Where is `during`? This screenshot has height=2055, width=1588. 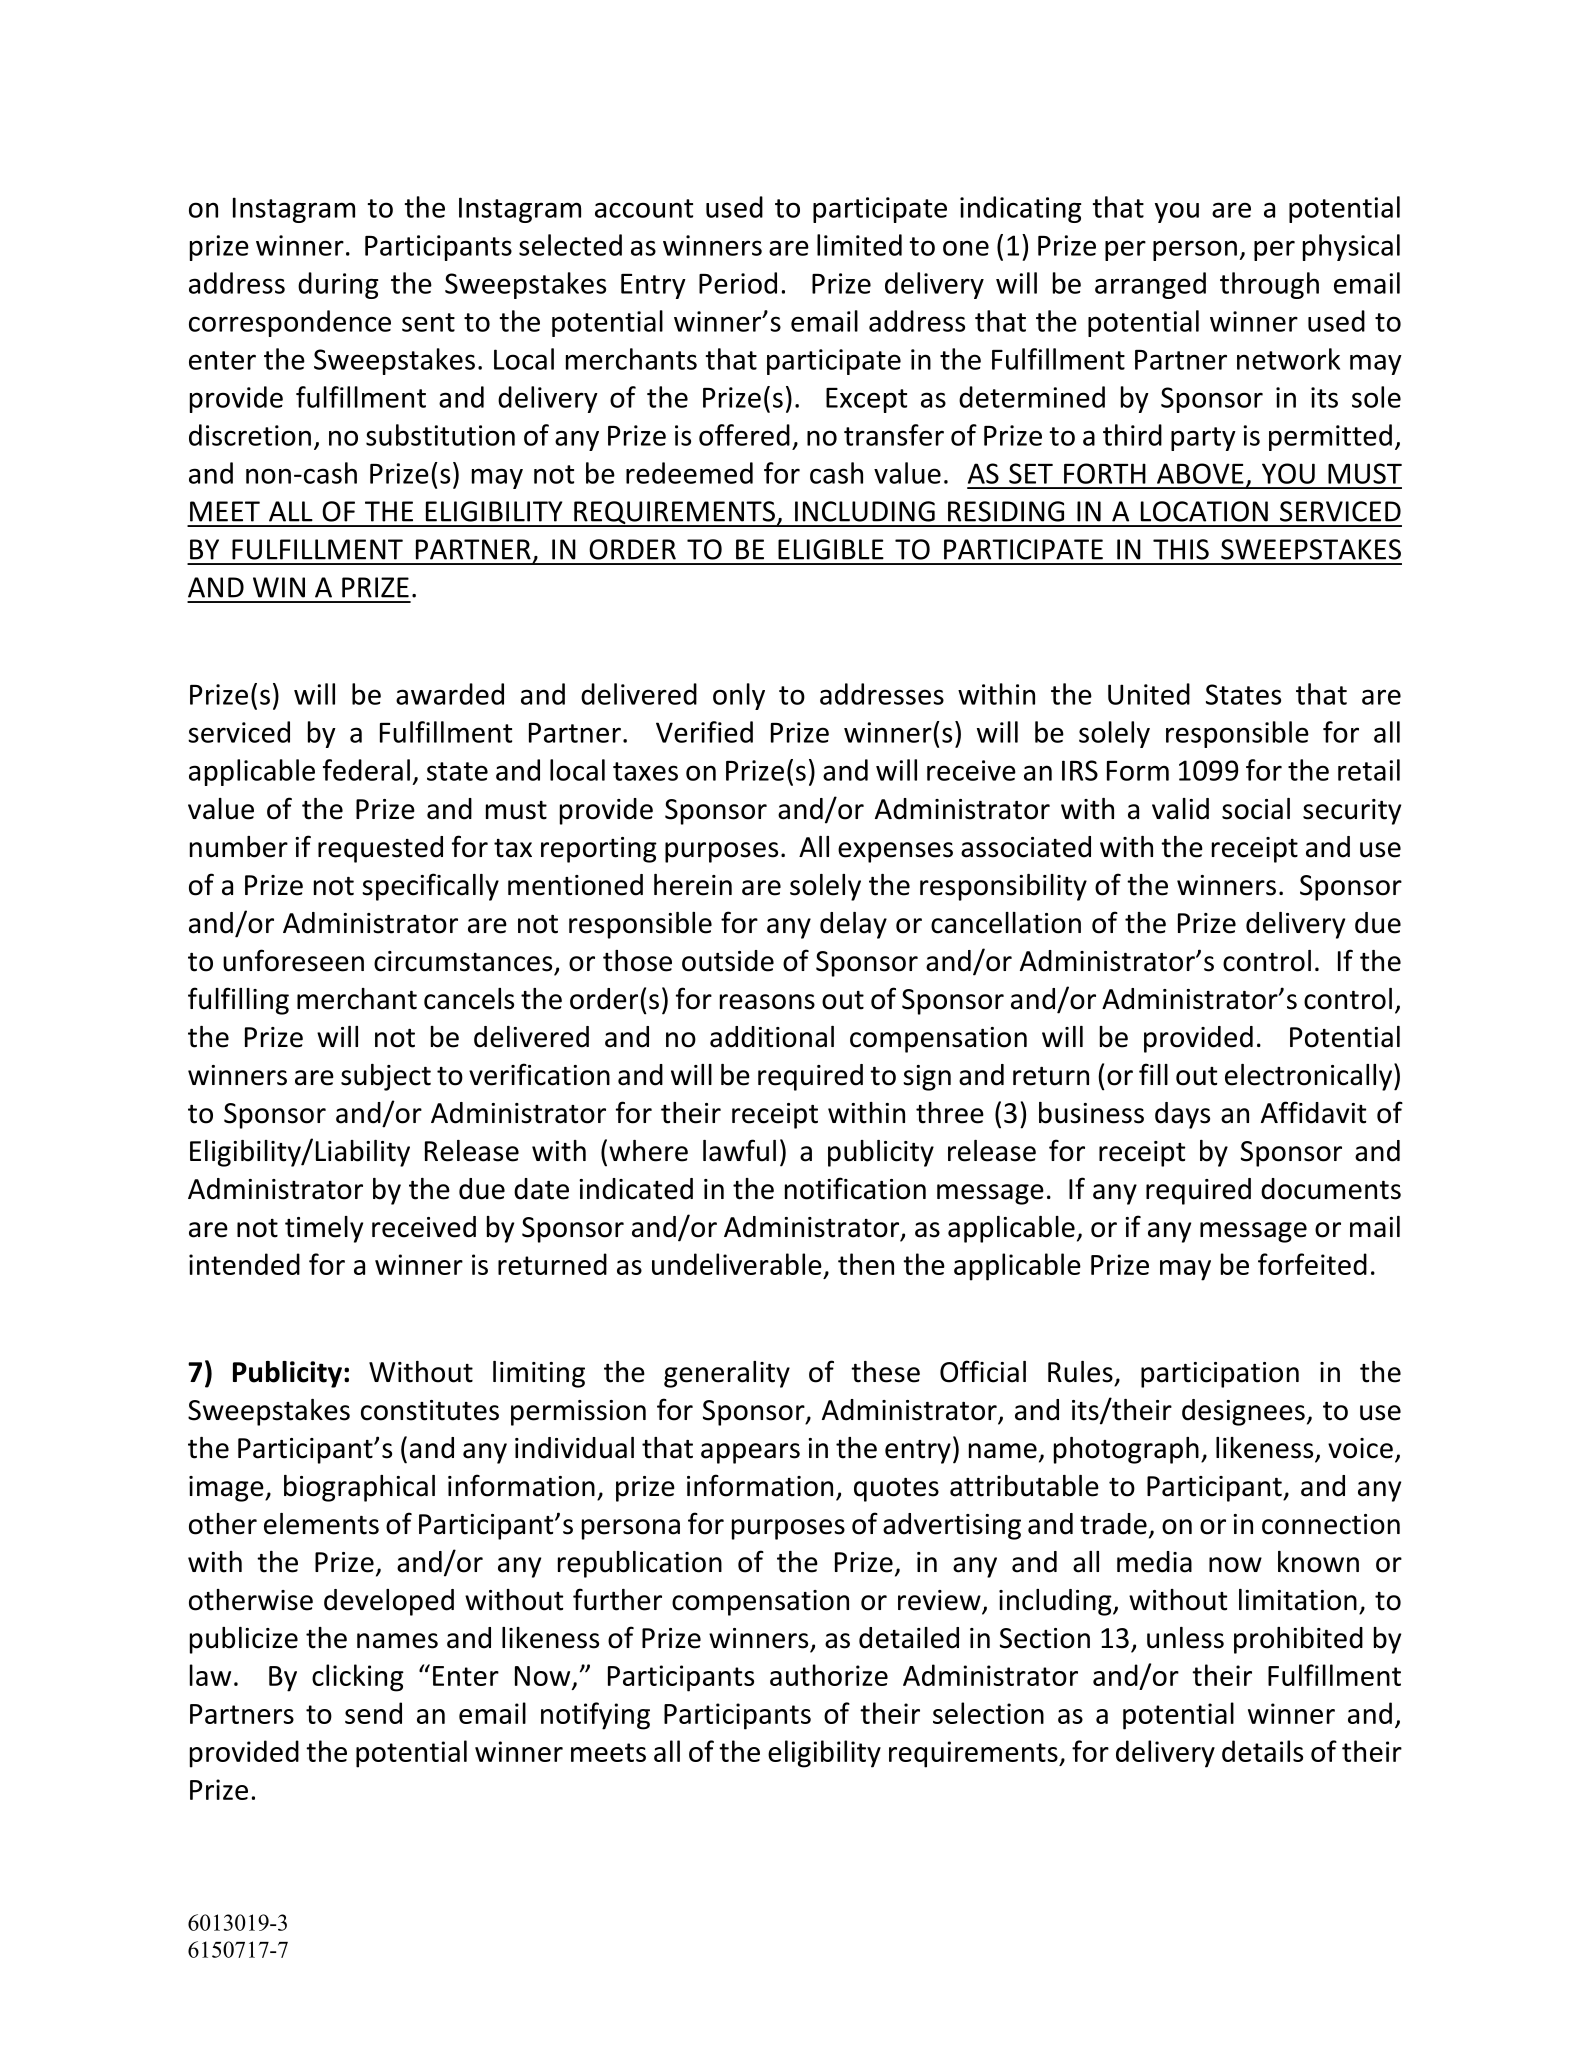
during is located at coordinates (338, 285).
